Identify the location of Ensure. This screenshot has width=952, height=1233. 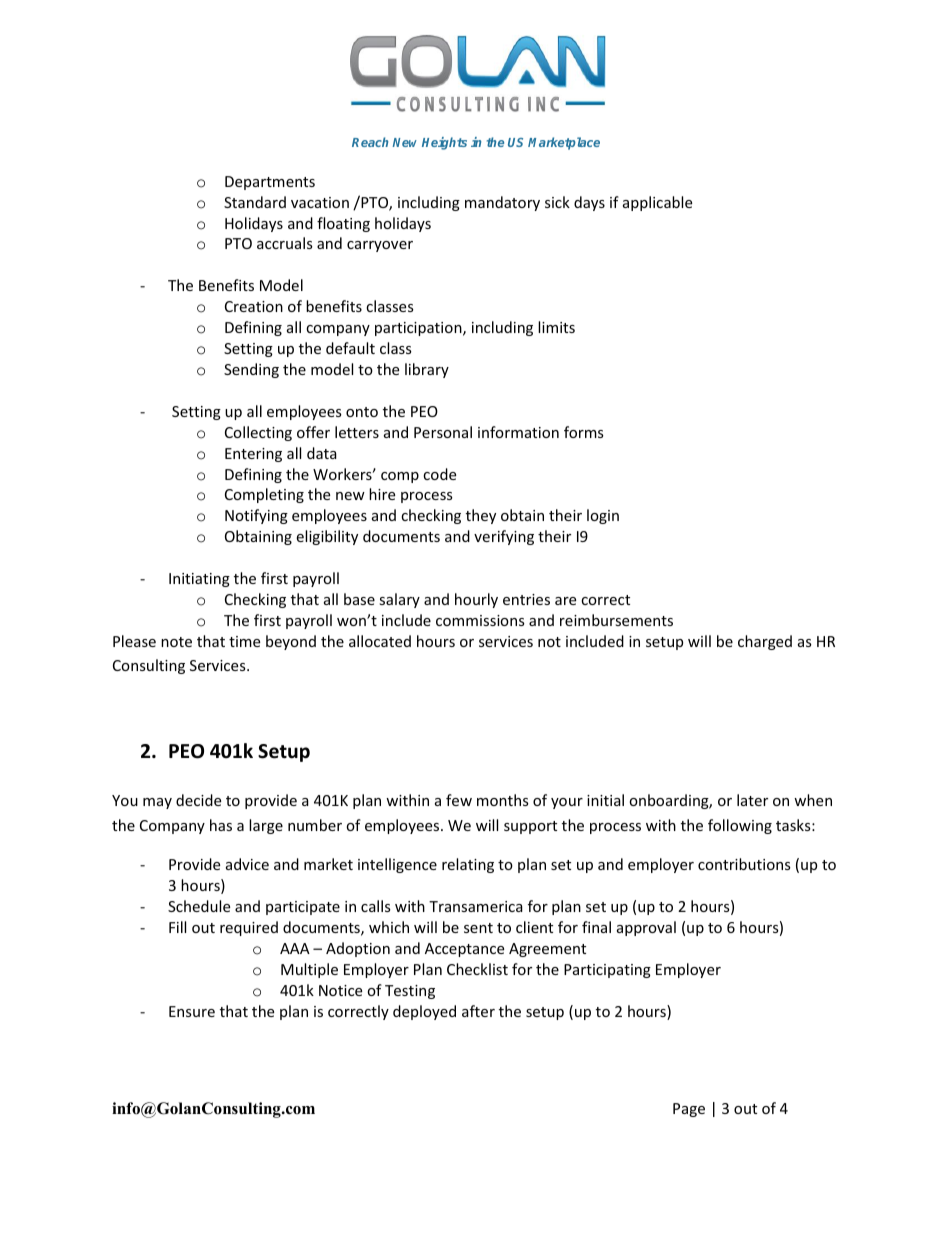
(192, 1011).
